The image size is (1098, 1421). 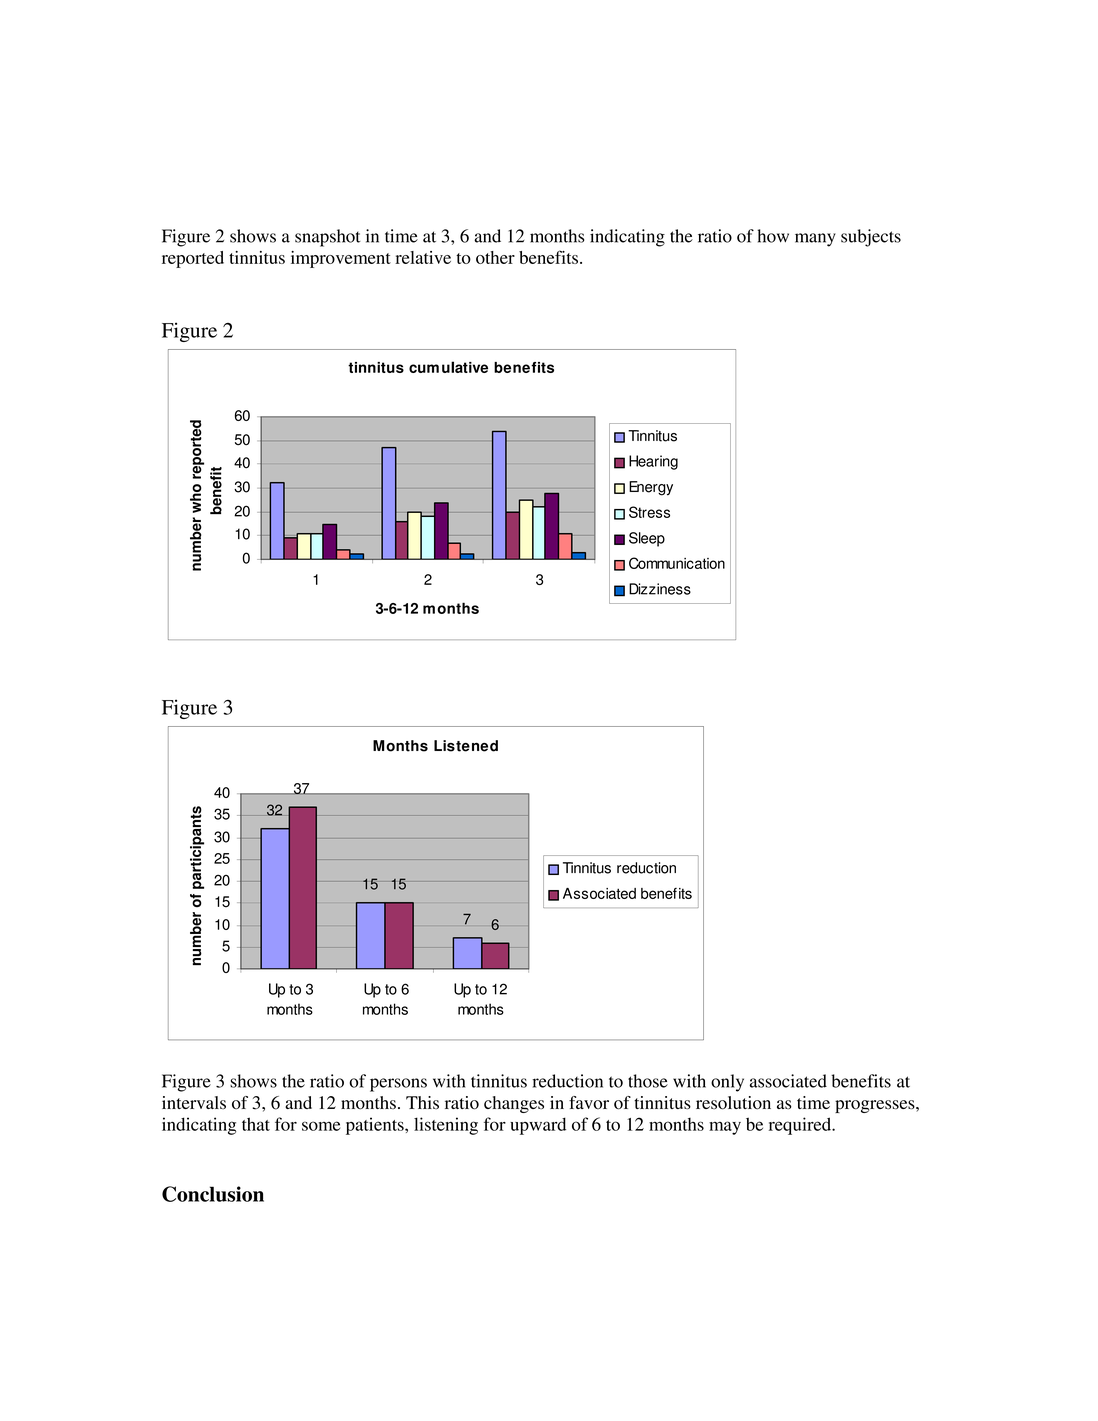 What do you see at coordinates (648, 1081) in the screenshot?
I see `those` at bounding box center [648, 1081].
